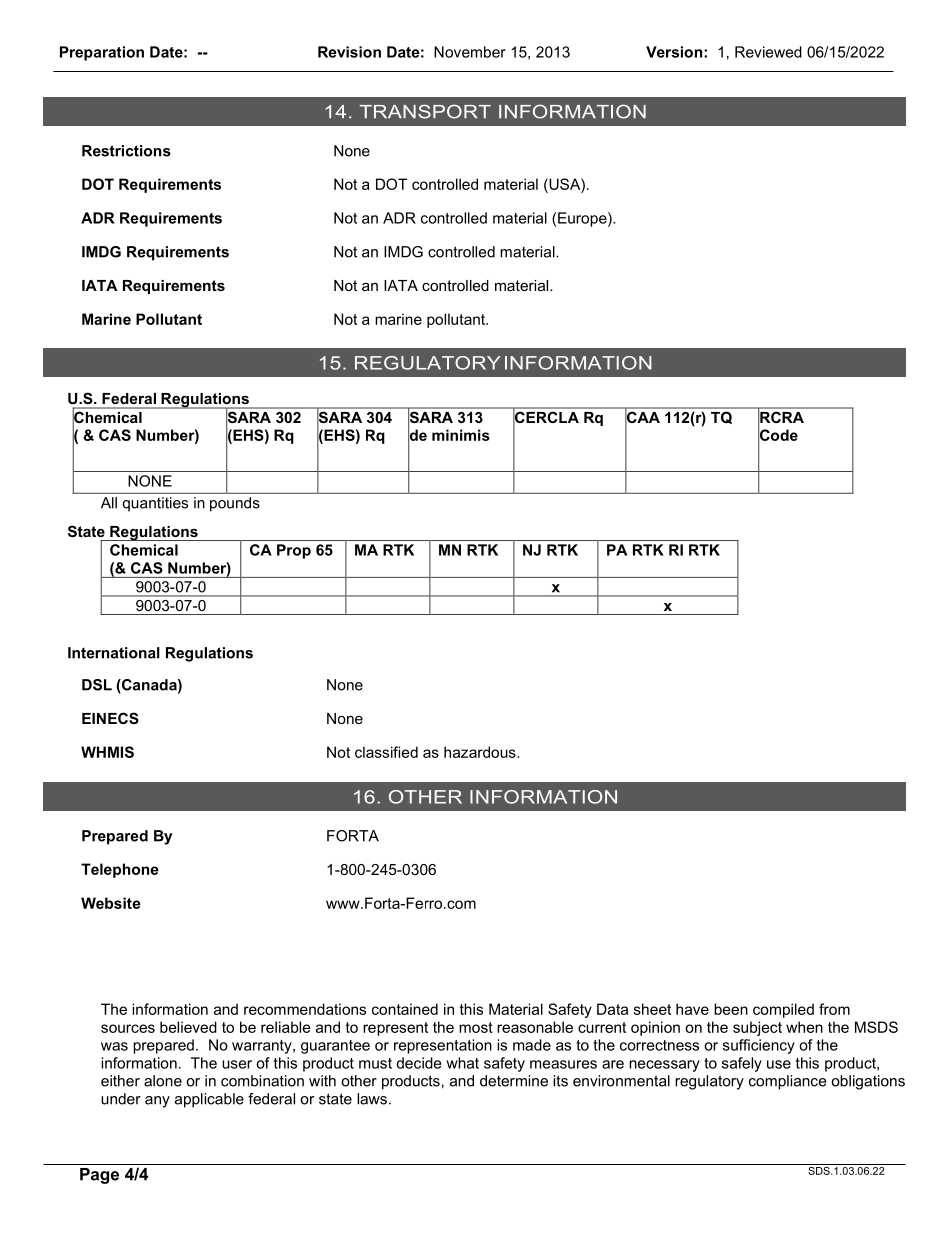 This image has width=952, height=1233. Describe the element at coordinates (787, 1082) in the image. I see `compliance` at that location.
